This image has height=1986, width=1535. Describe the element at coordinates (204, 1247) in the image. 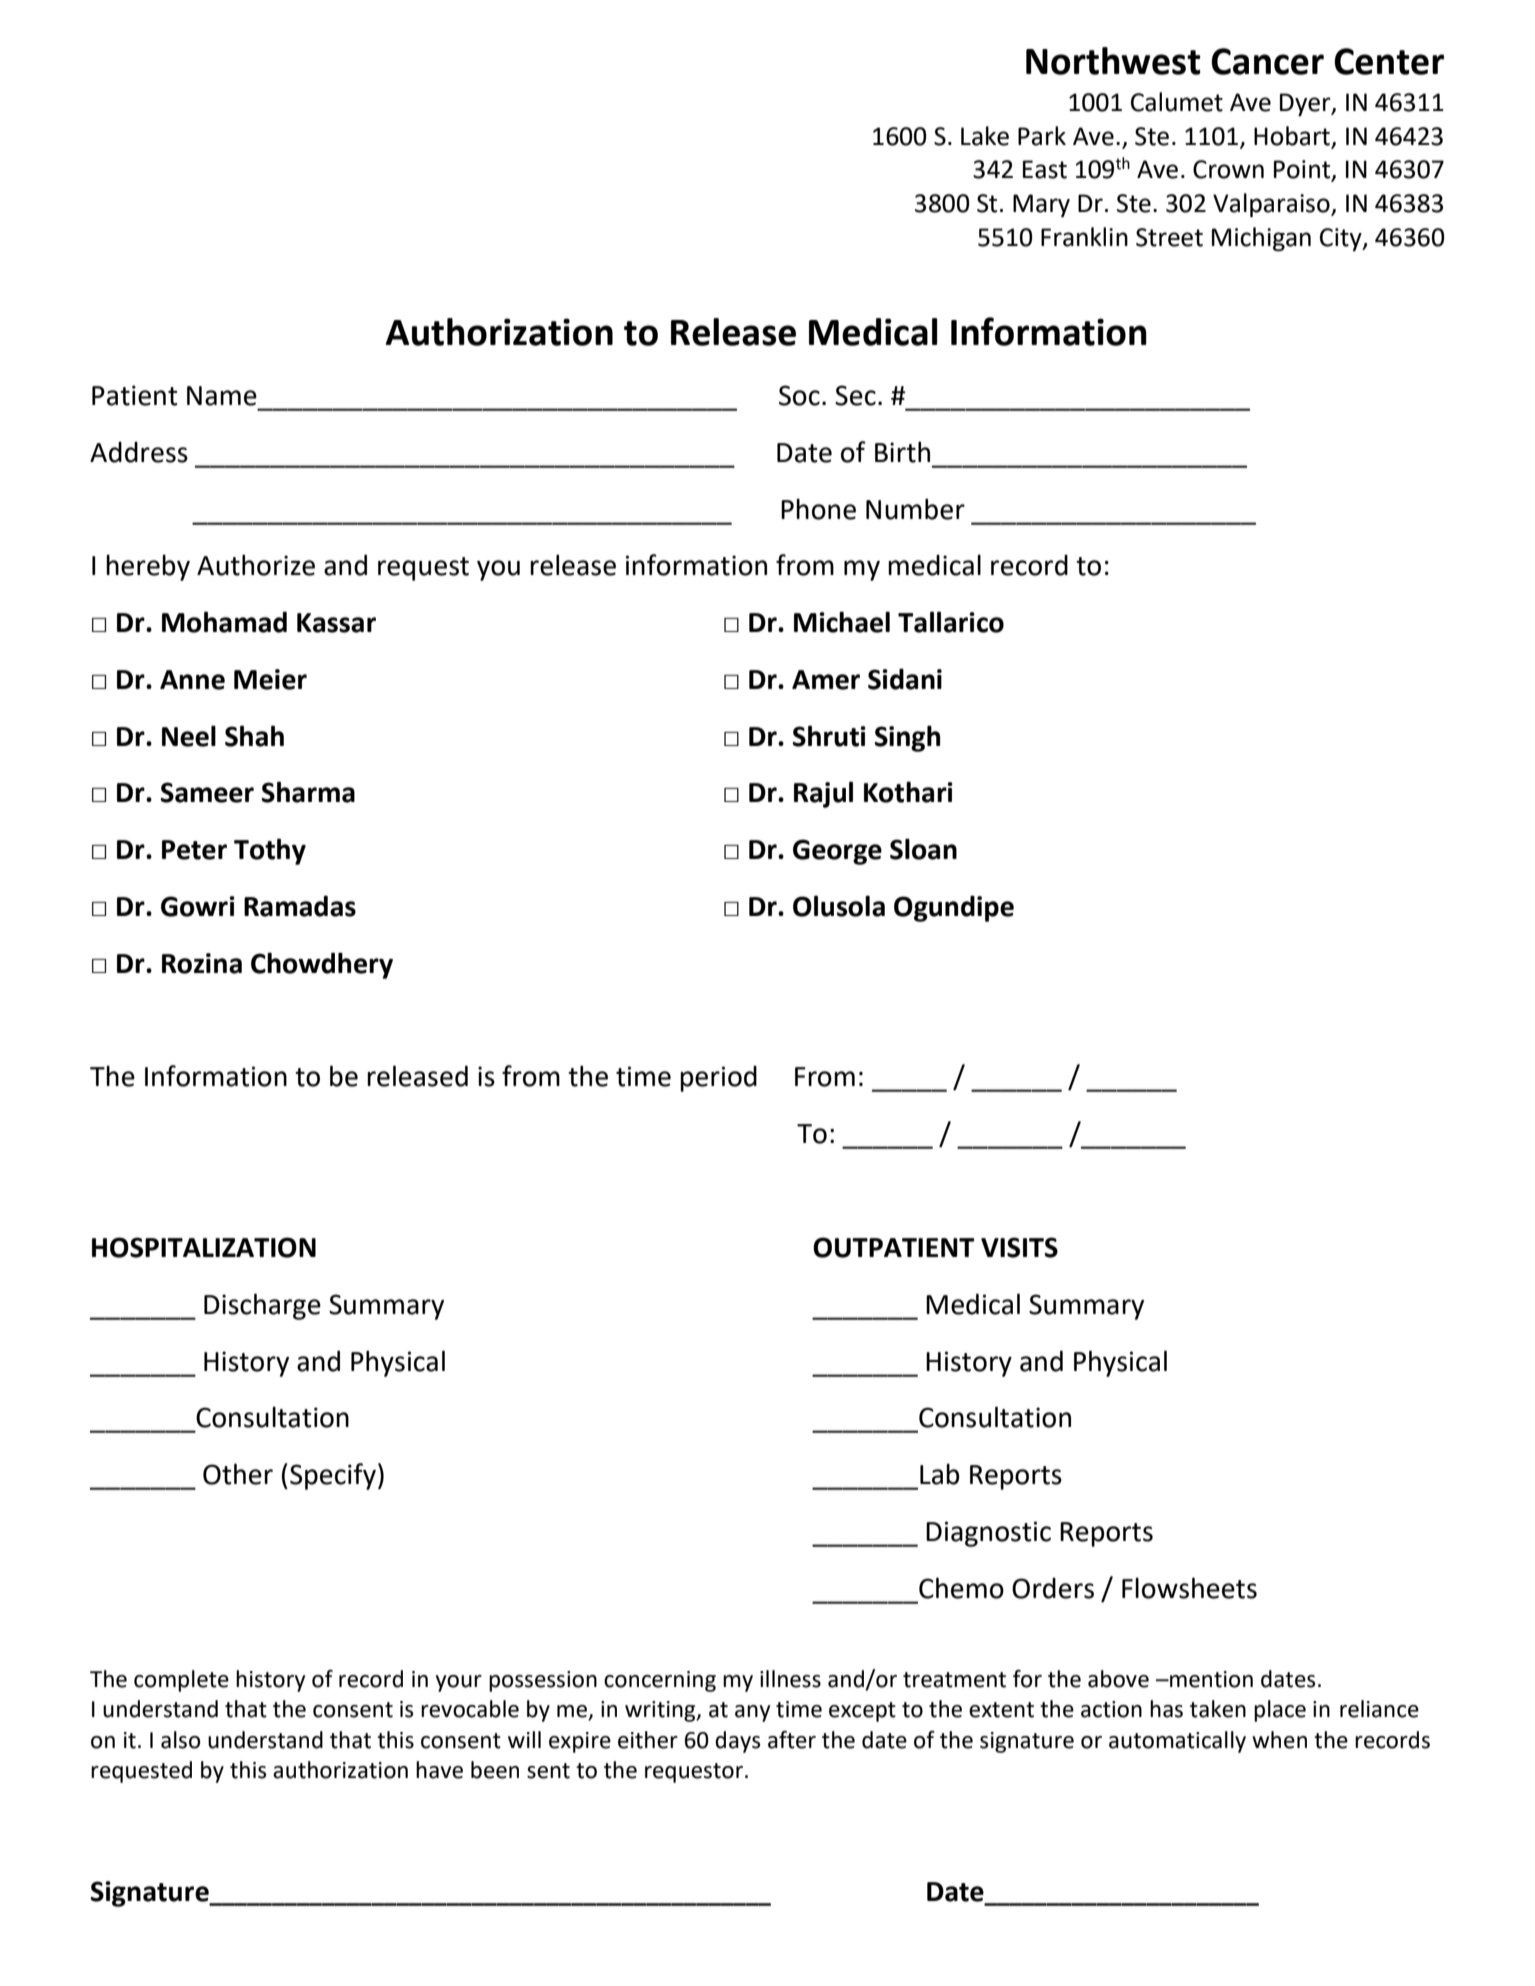

I see `HOSPITALIZATION` at that location.
